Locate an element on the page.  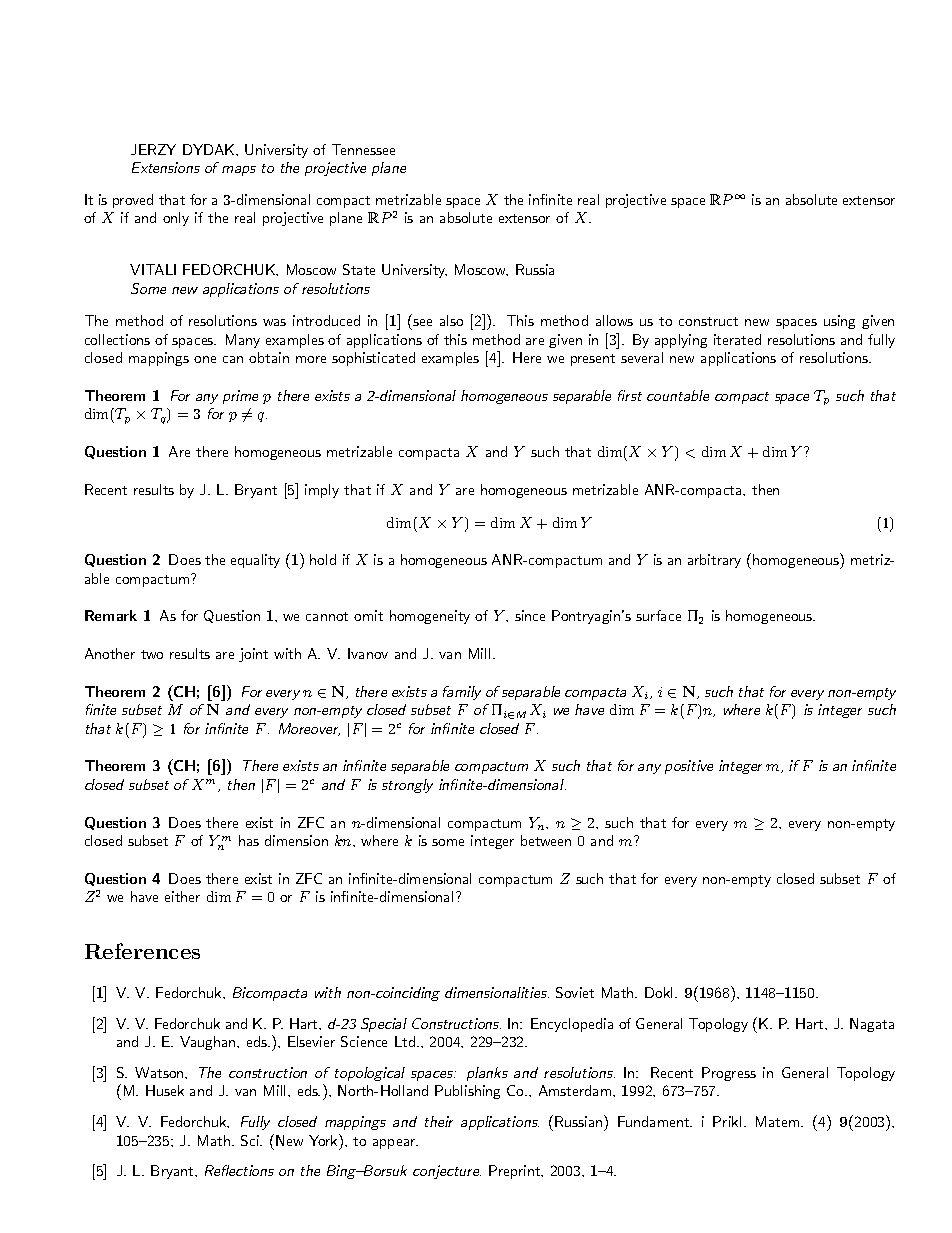
Reflections is located at coordinates (239, 1170).
